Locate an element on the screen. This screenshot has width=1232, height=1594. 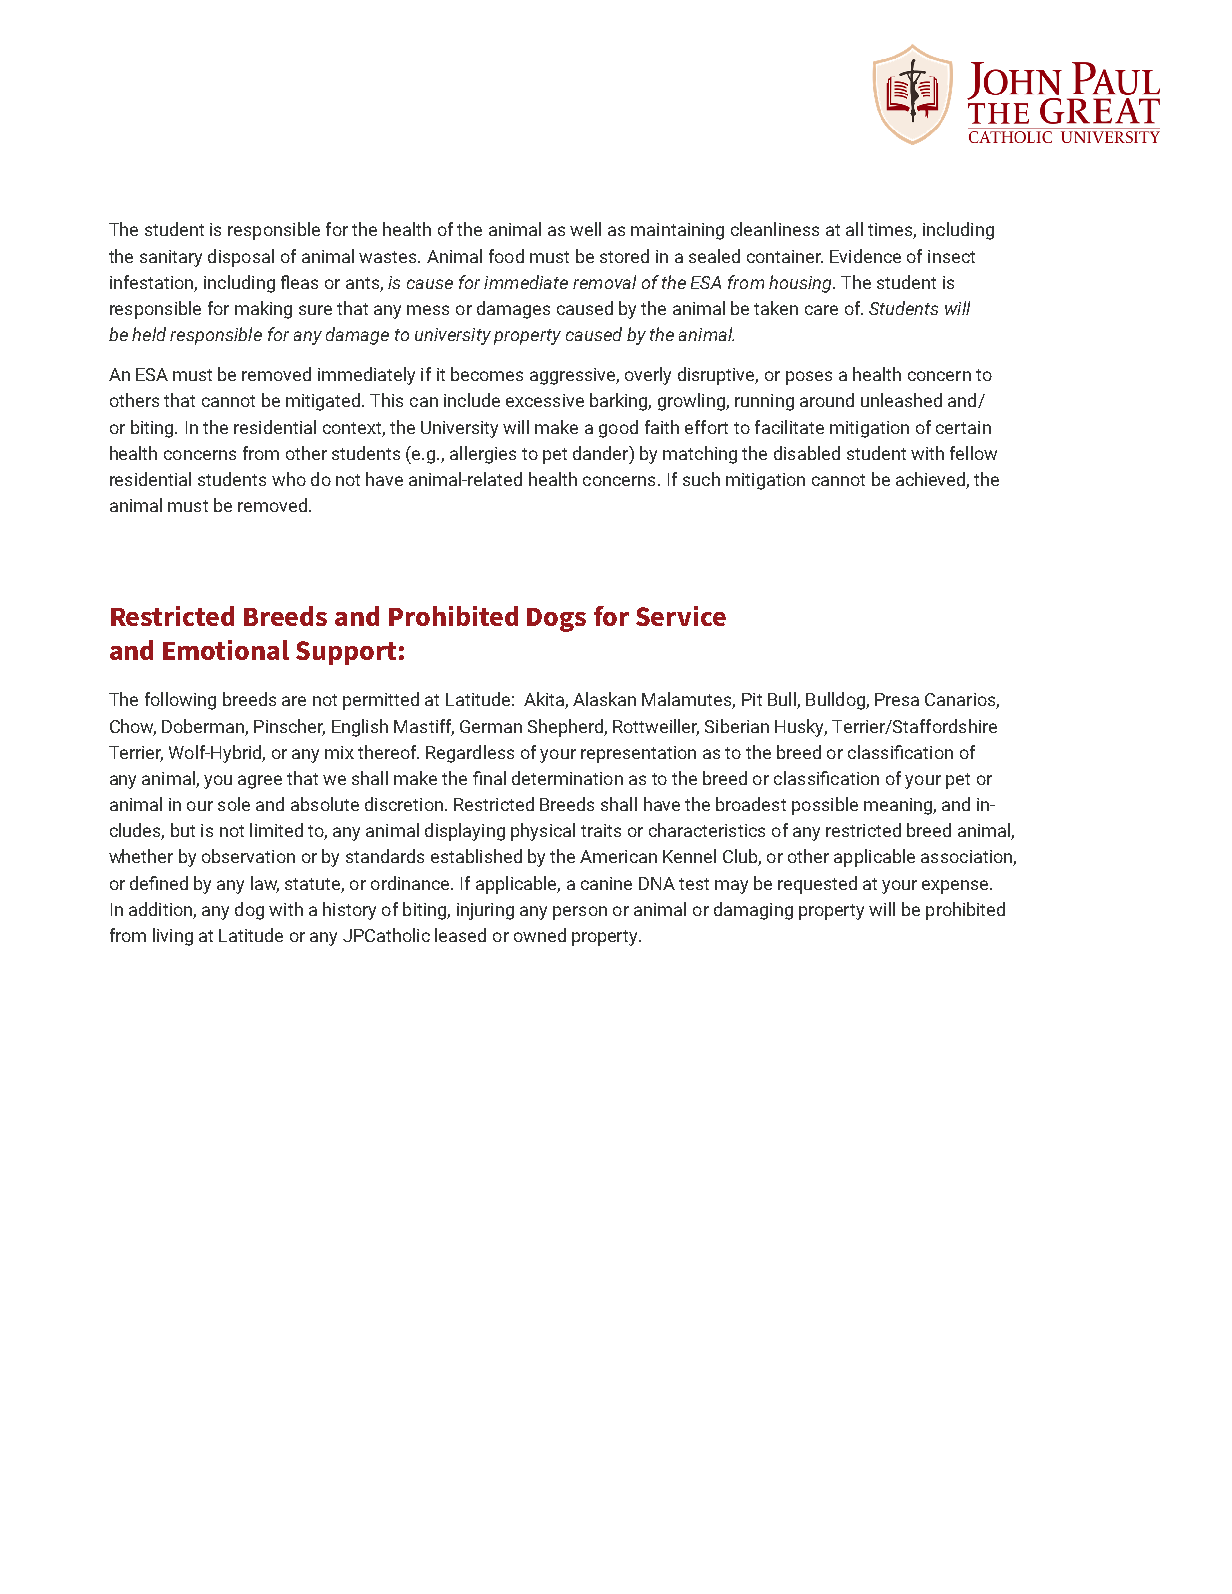
agree is located at coordinates (260, 782).
